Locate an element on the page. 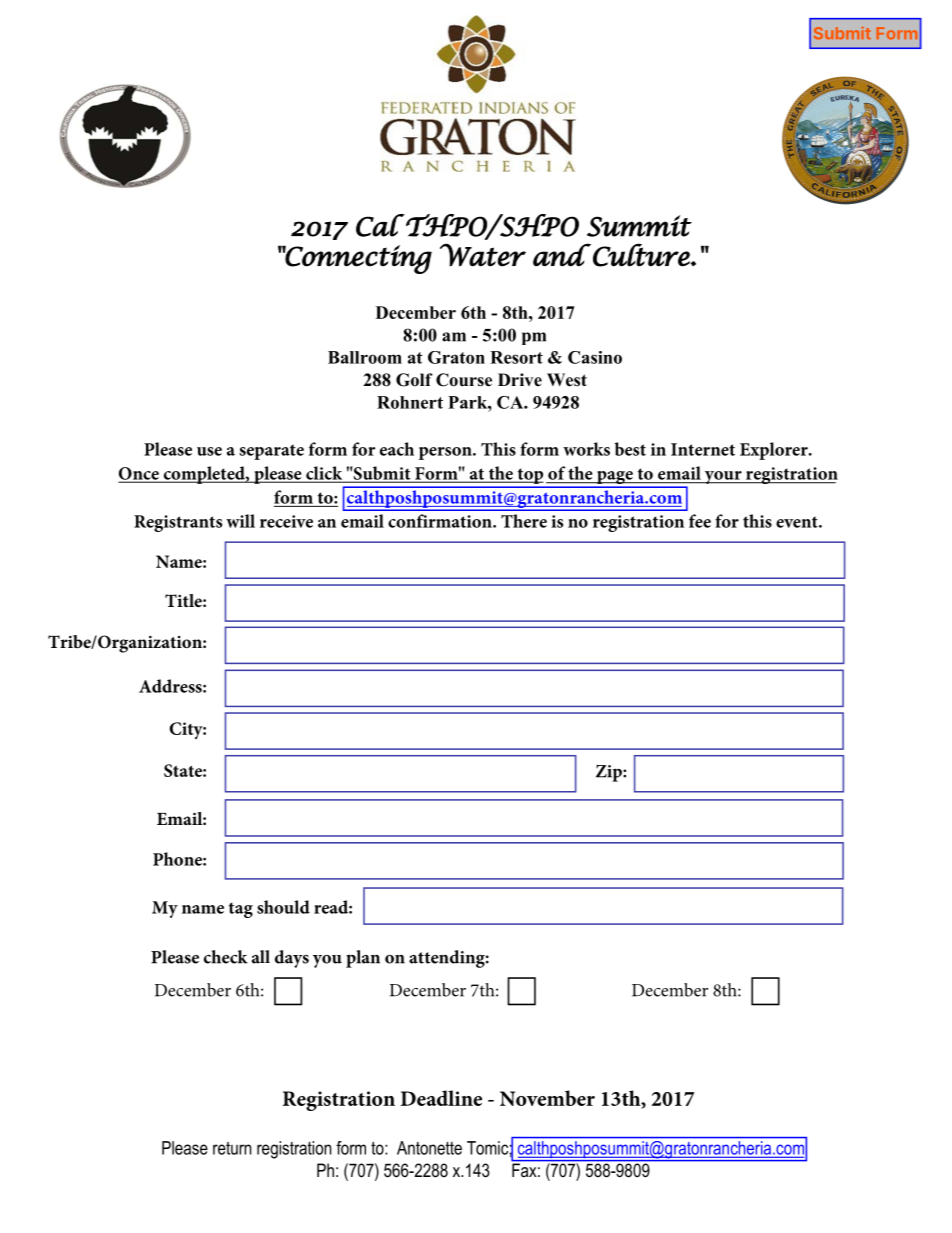 Image resolution: width=952 pixels, height=1233 pixels. return is located at coordinates (232, 1148).
